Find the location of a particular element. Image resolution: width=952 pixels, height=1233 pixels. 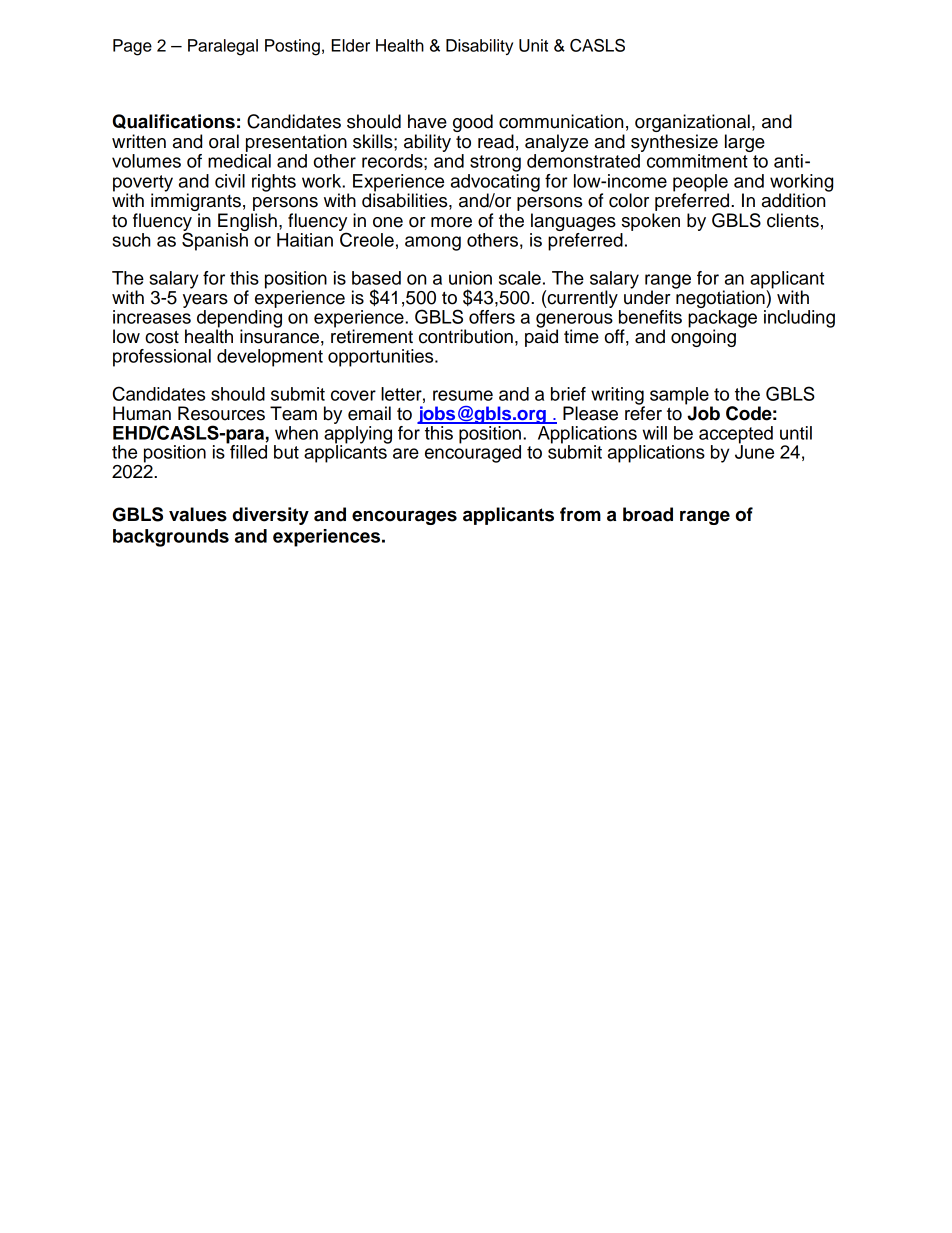

spoken is located at coordinates (651, 222).
